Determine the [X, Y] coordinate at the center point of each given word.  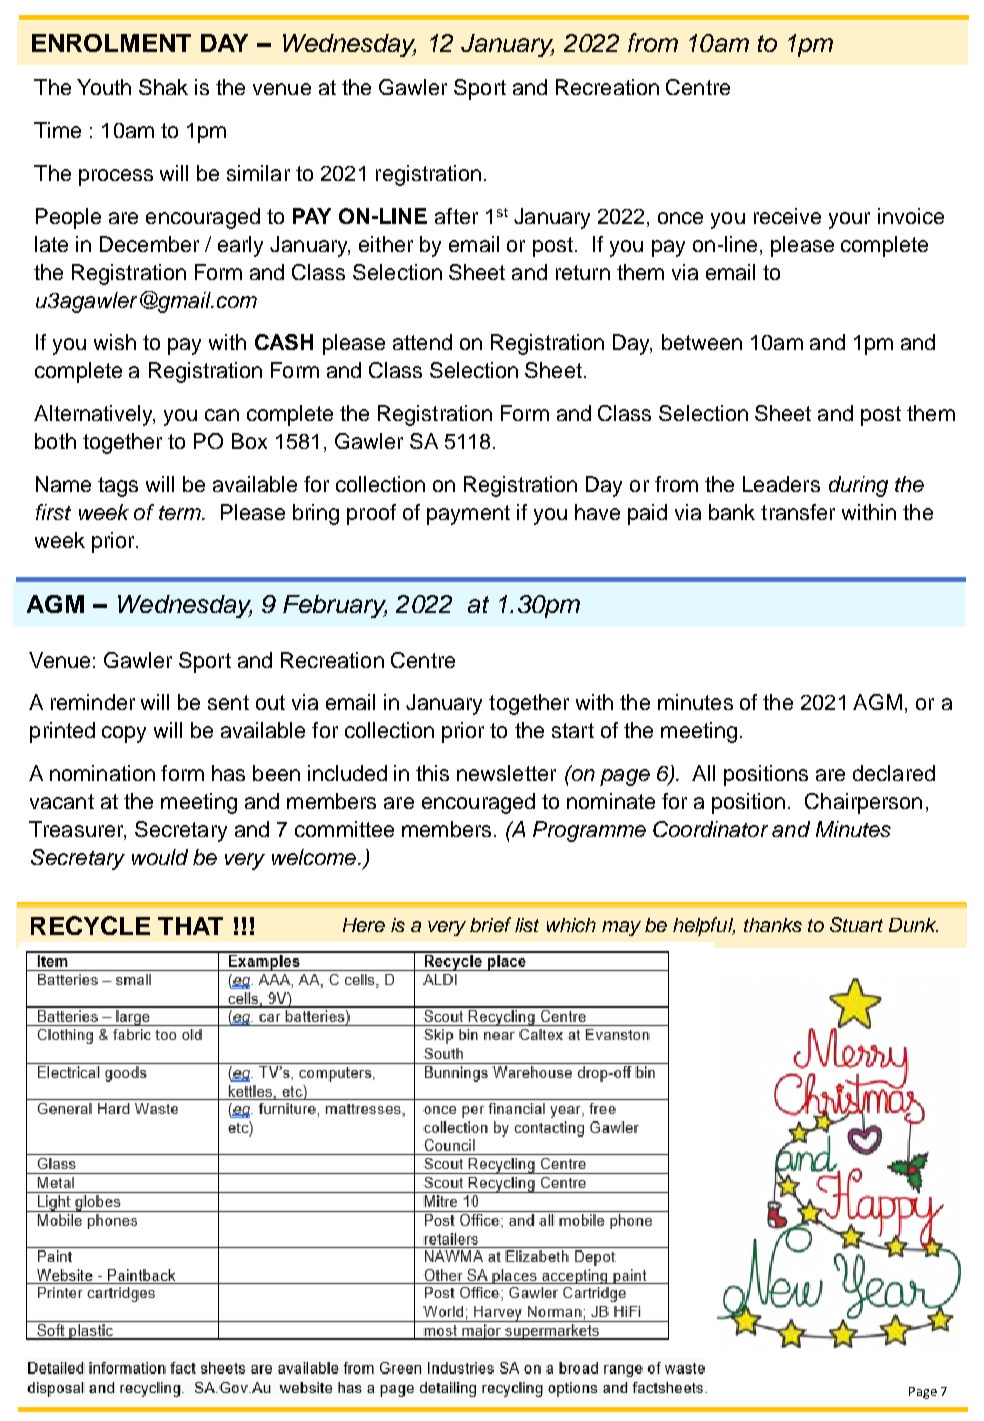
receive [787, 216]
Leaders [781, 484]
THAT [190, 926]
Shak [163, 87]
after [456, 216]
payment [468, 515]
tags [118, 487]
